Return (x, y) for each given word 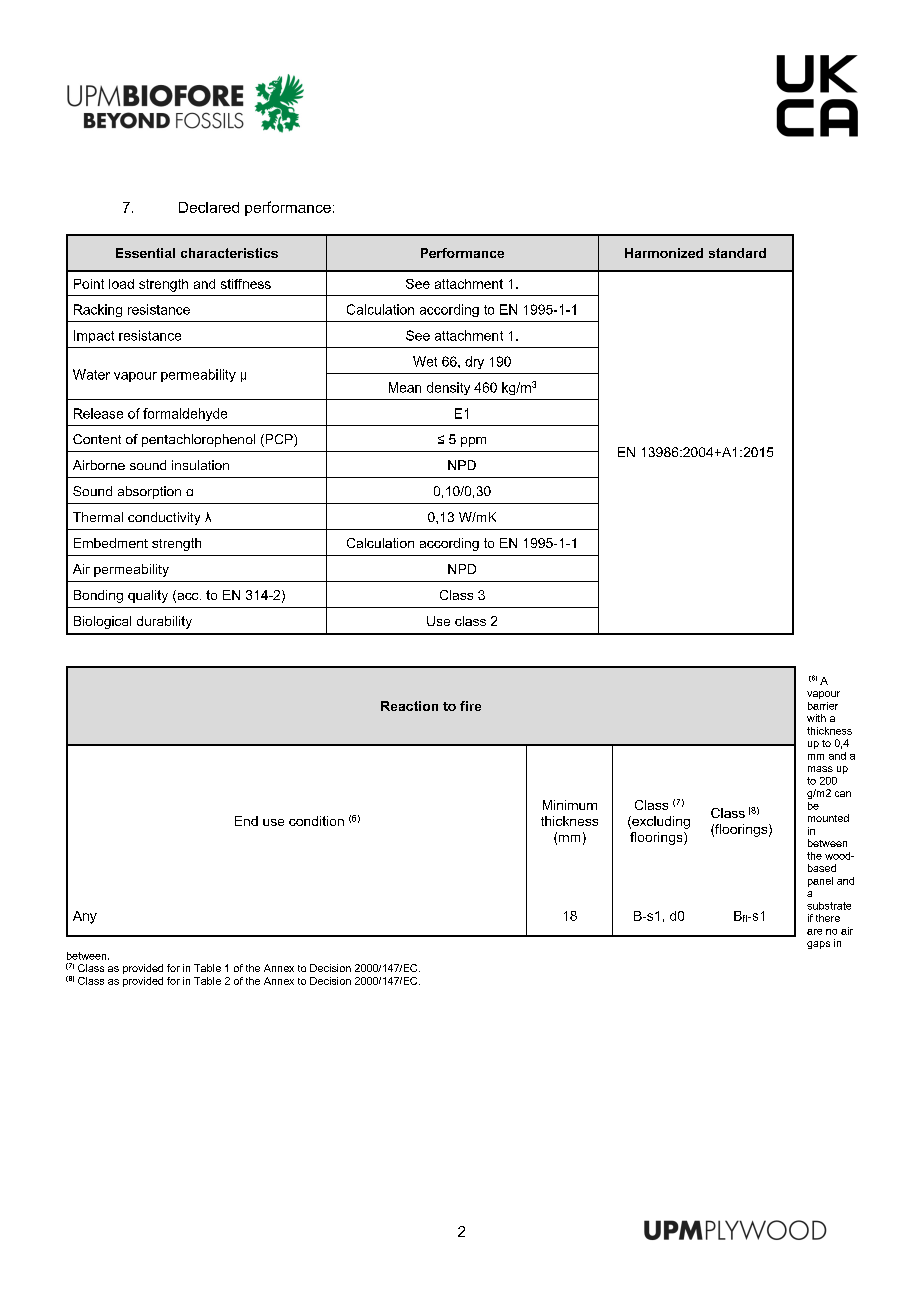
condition (316, 821)
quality (148, 596)
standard (737, 253)
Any (85, 917)
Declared (209, 207)
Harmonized (664, 253)
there (828, 918)
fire (470, 706)
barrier (823, 706)
